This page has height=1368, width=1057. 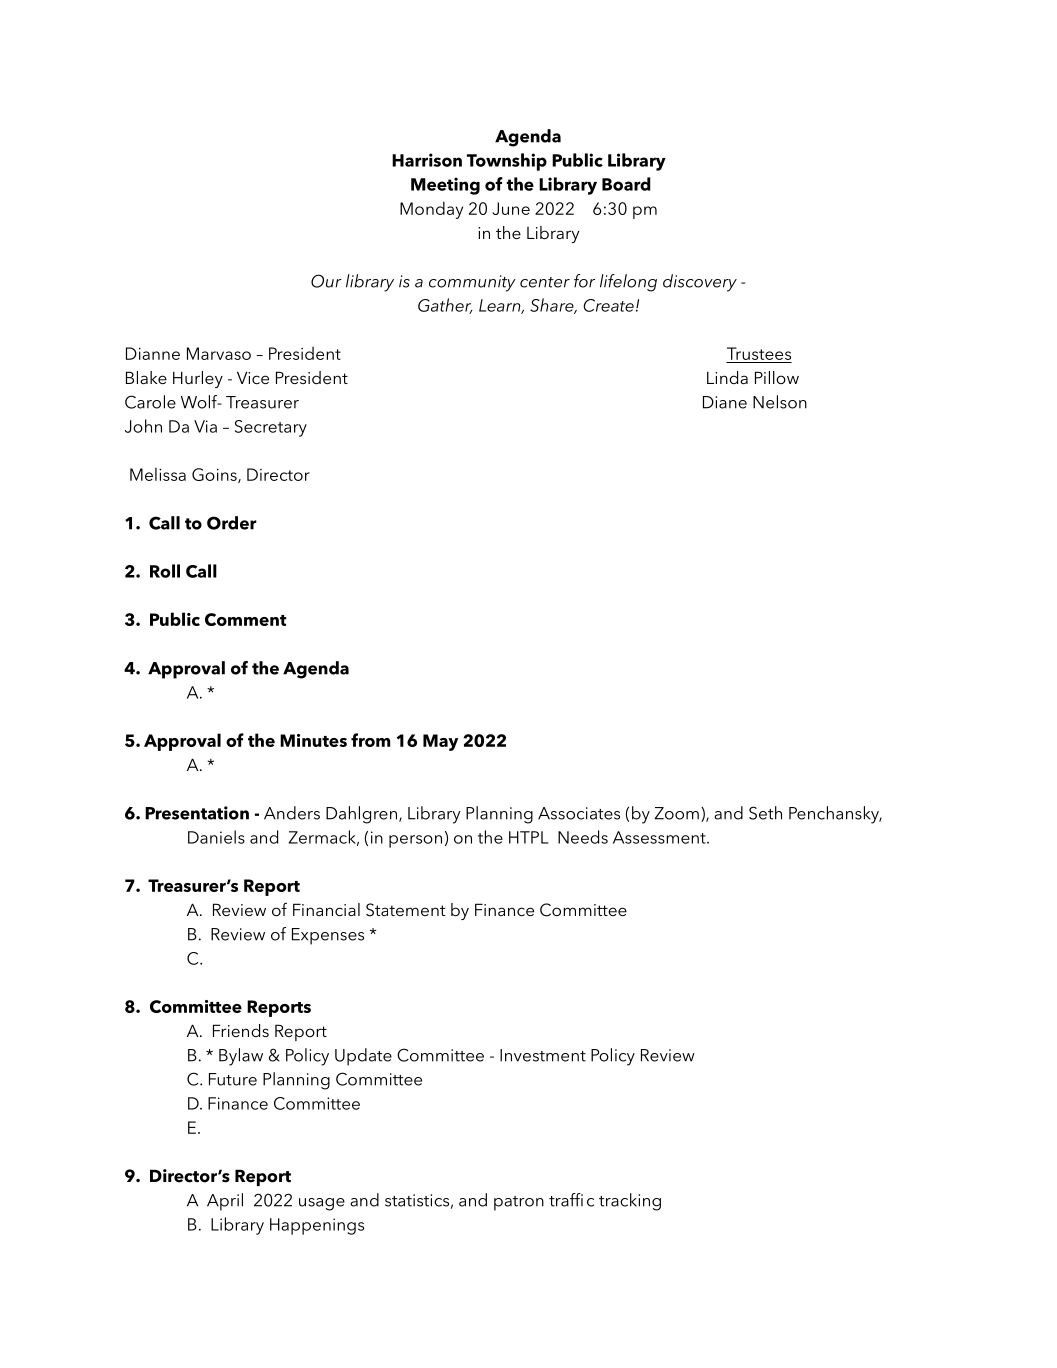 I want to click on Meeting, so click(x=445, y=186).
